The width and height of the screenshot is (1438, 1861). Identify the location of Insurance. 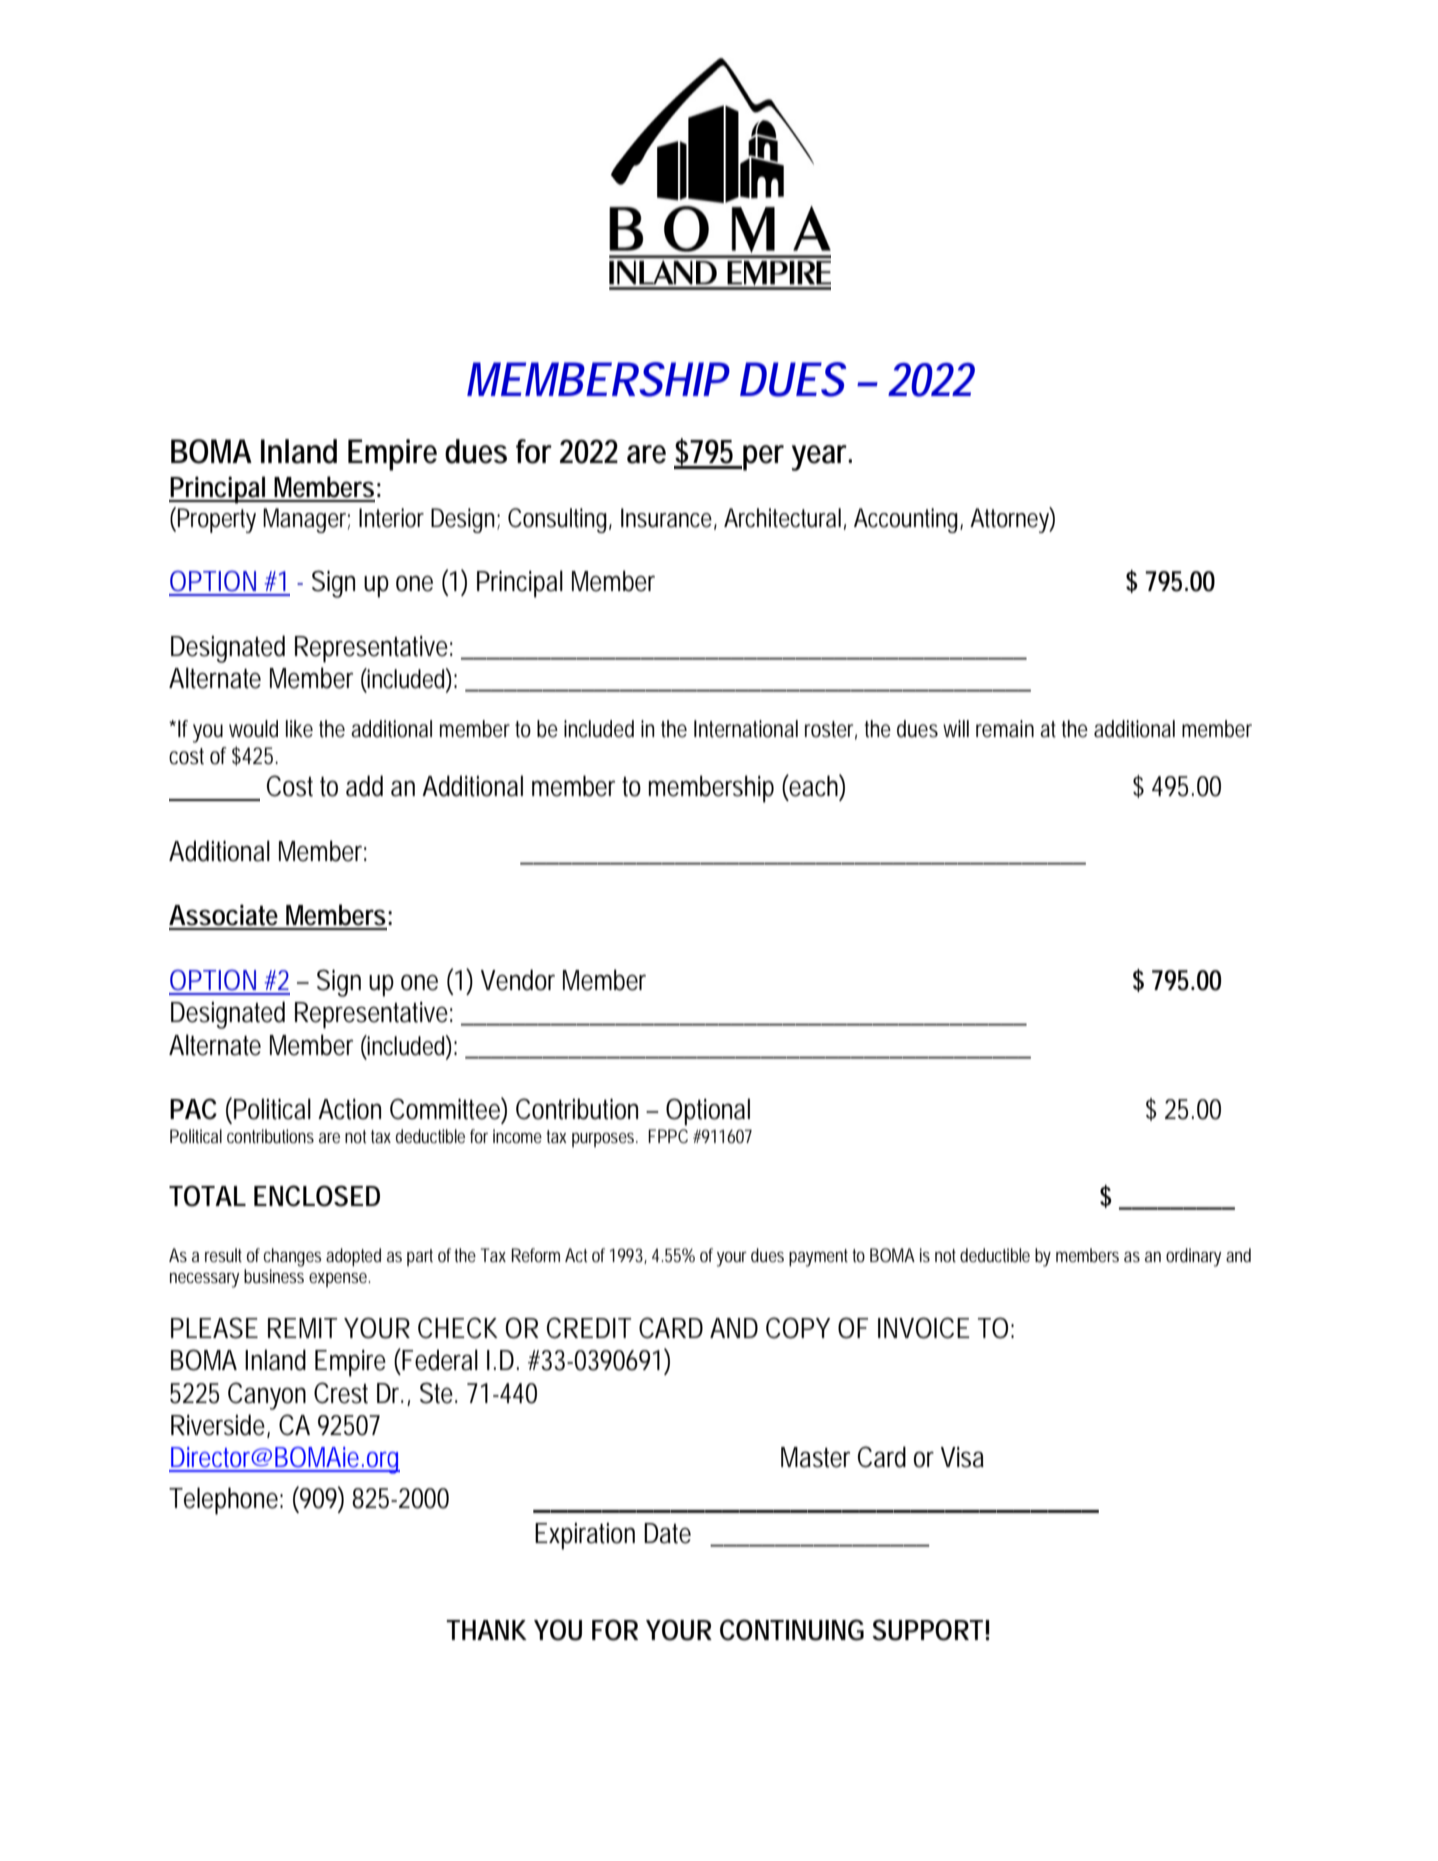
(669, 518).
